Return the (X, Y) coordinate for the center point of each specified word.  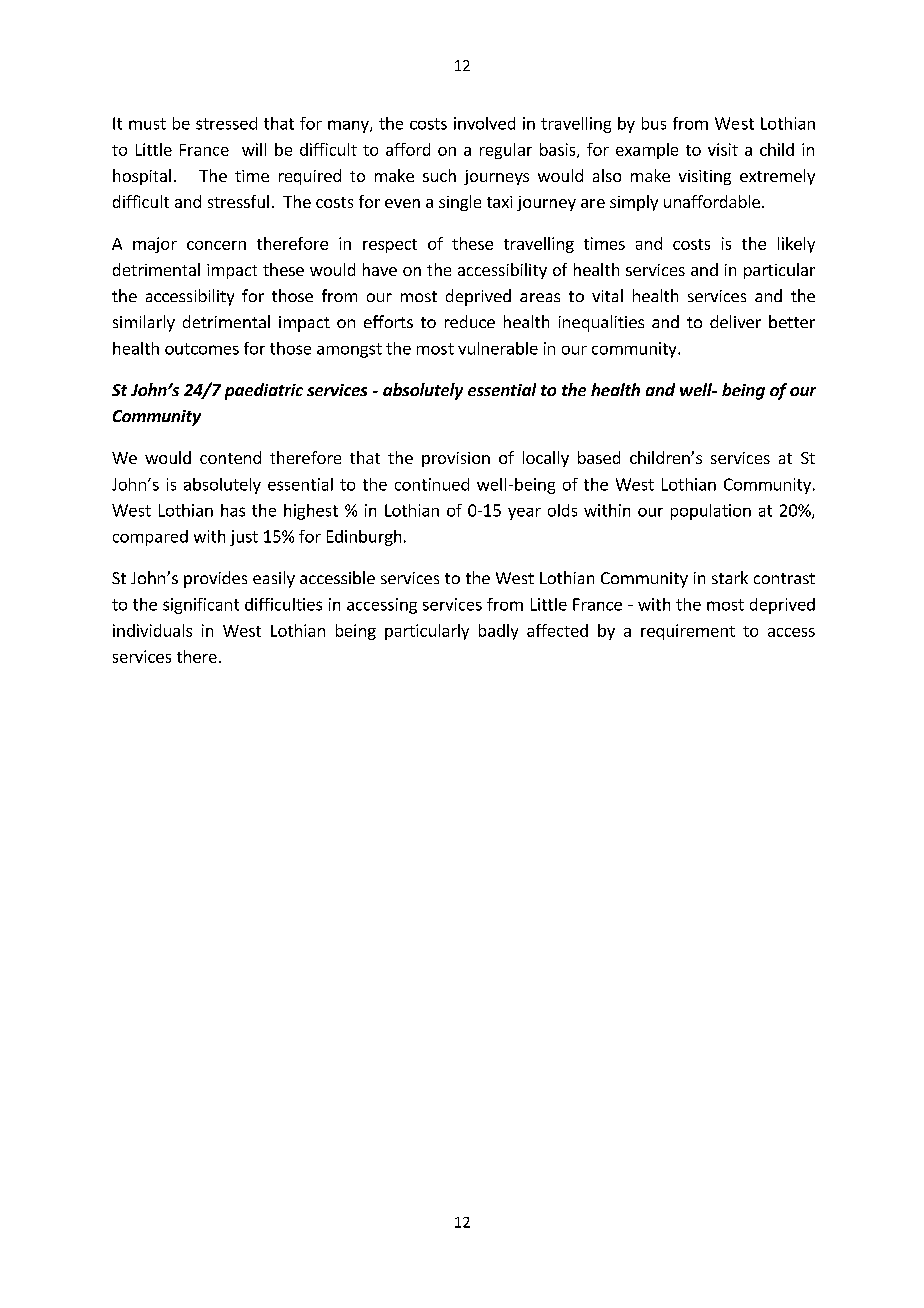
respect (390, 246)
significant (201, 606)
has (233, 510)
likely (796, 245)
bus (654, 123)
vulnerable (498, 348)
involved (484, 123)
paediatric (264, 391)
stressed (226, 123)
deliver (735, 321)
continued (432, 484)
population (711, 512)
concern (216, 245)
